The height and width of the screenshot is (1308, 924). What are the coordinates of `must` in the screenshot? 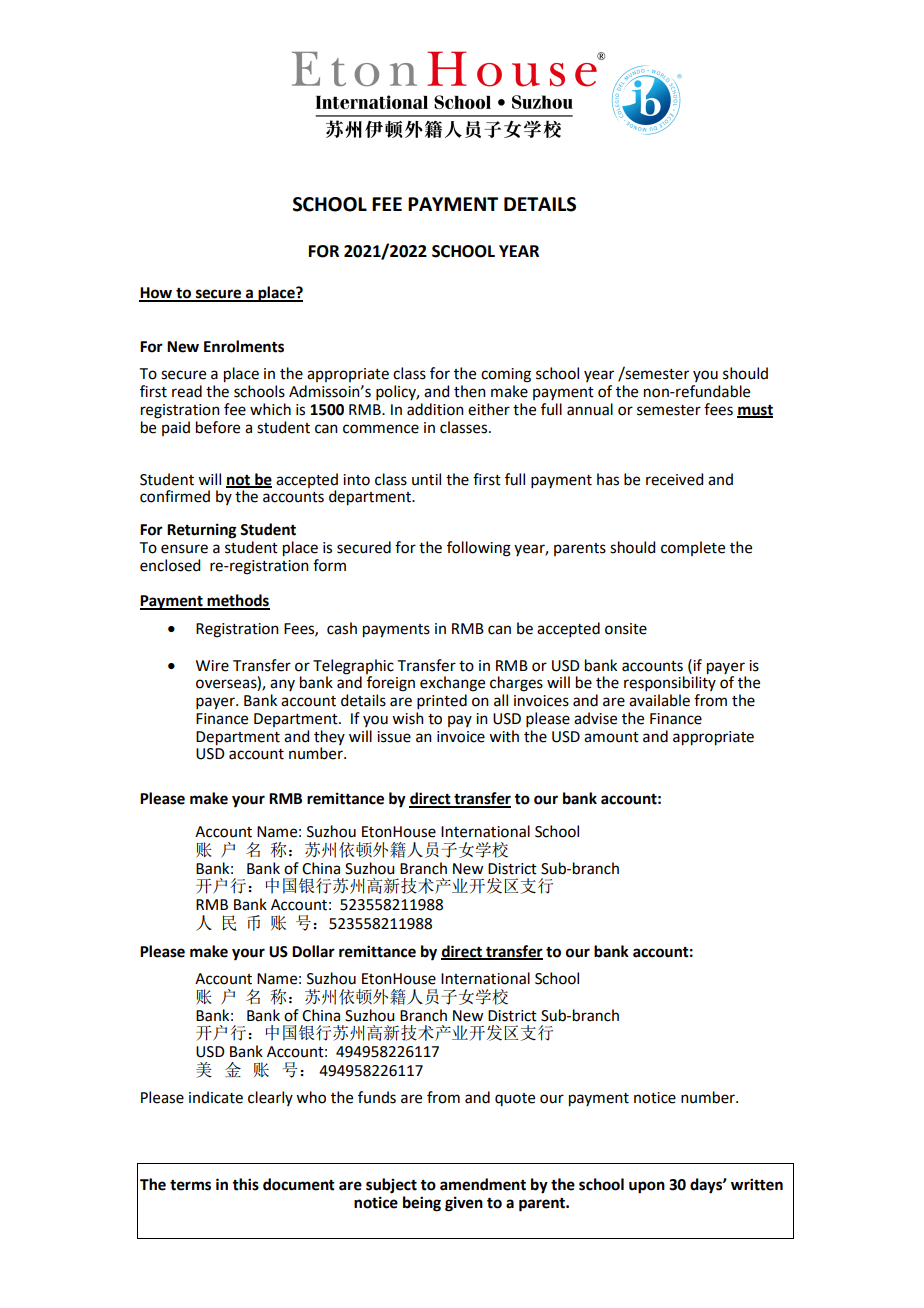 It's located at (755, 411).
